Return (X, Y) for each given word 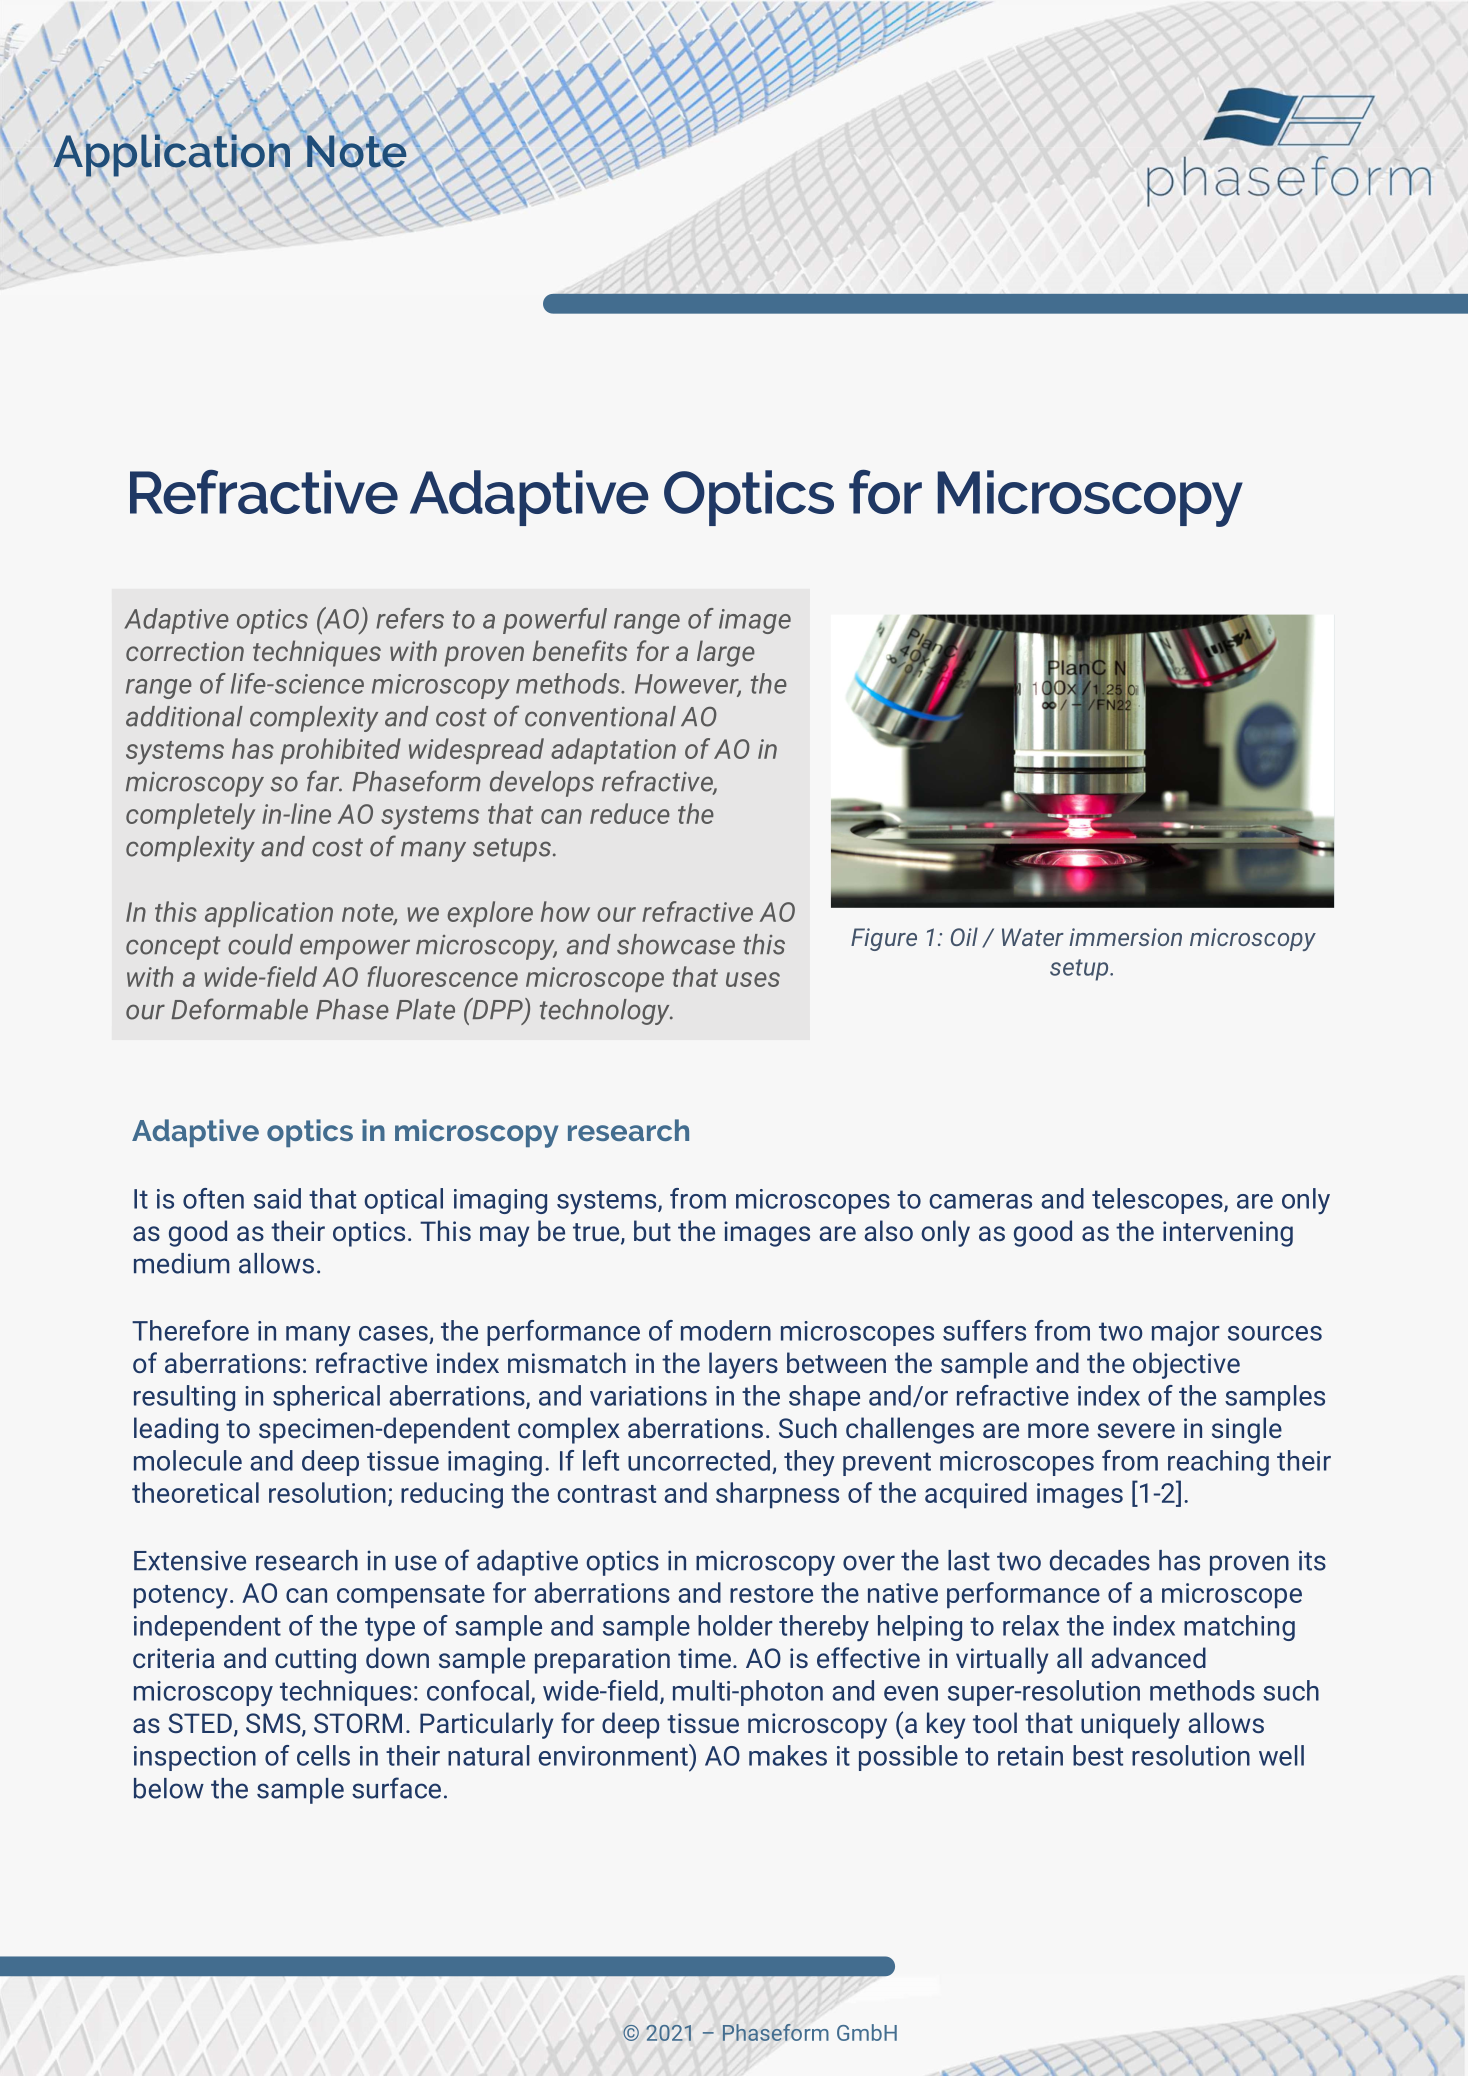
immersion (1125, 937)
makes (788, 1755)
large (726, 653)
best (1098, 1755)
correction (185, 651)
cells (323, 1755)
